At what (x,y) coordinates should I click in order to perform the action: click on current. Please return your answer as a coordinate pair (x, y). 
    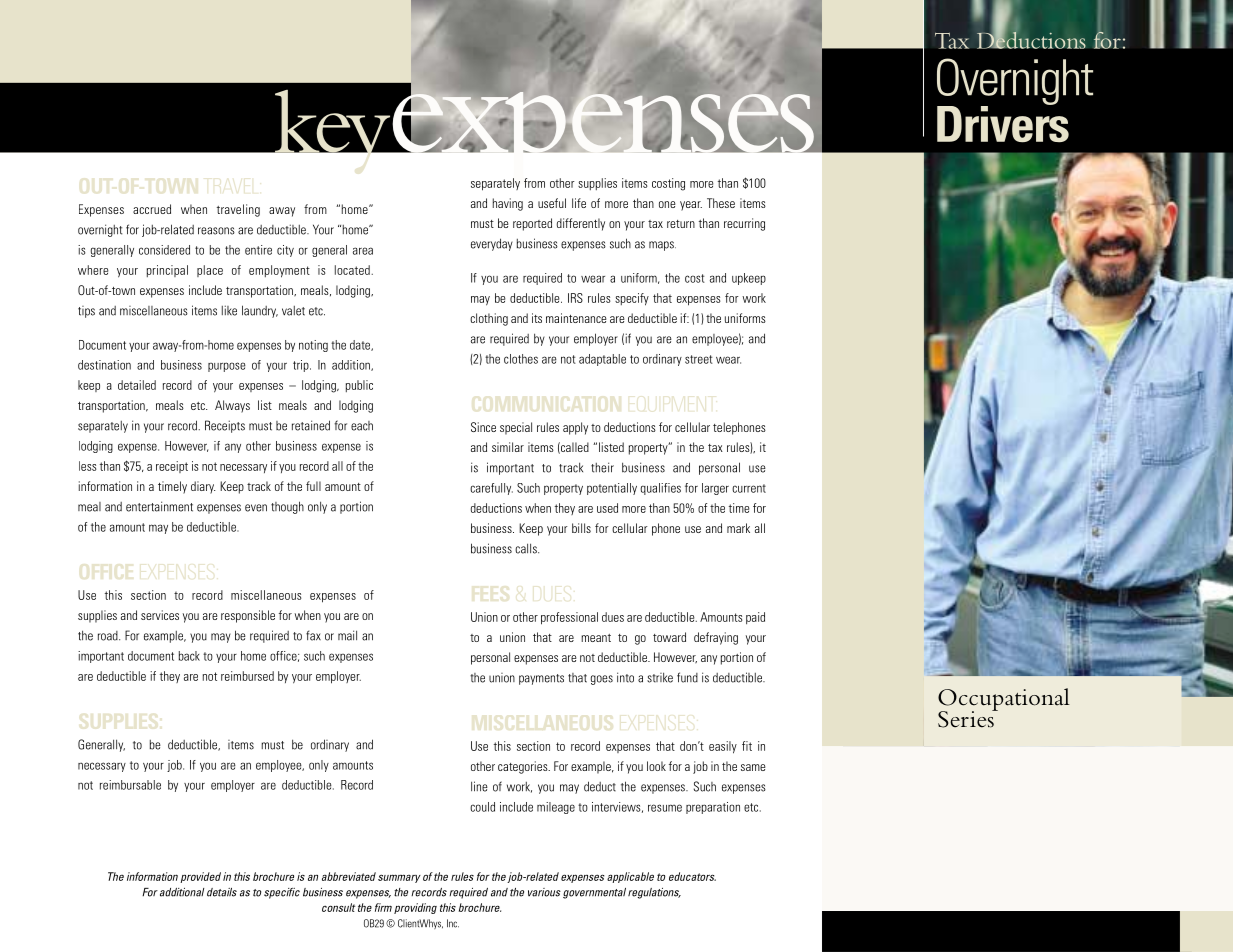
    Looking at the image, I should click on (749, 488).
